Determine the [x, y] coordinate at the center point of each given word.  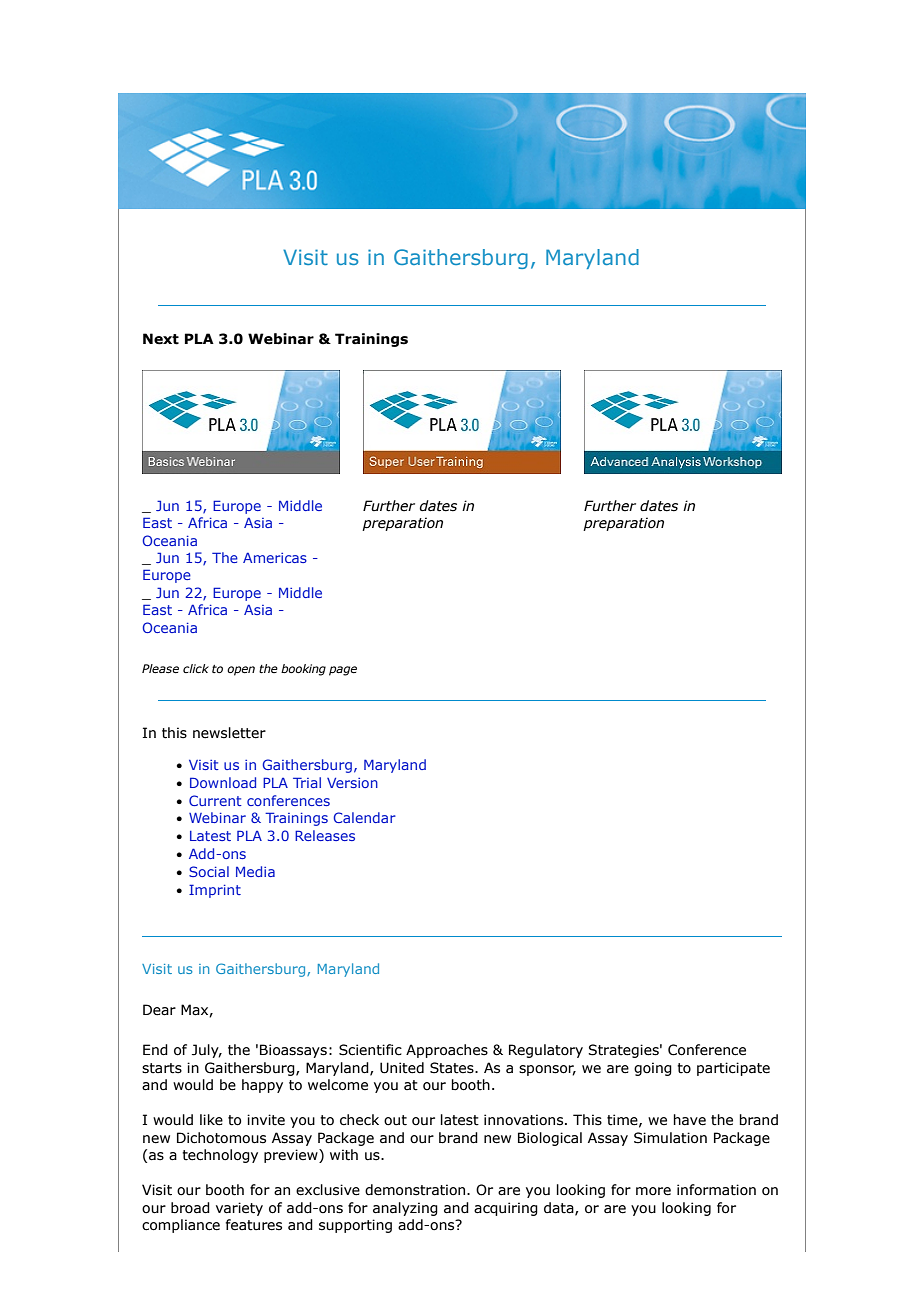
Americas [275, 557]
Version [352, 783]
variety [239, 1209]
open [241, 671]
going [653, 1069]
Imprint [215, 891]
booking [303, 670]
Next [161, 339]
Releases [325, 835]
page [343, 671]
